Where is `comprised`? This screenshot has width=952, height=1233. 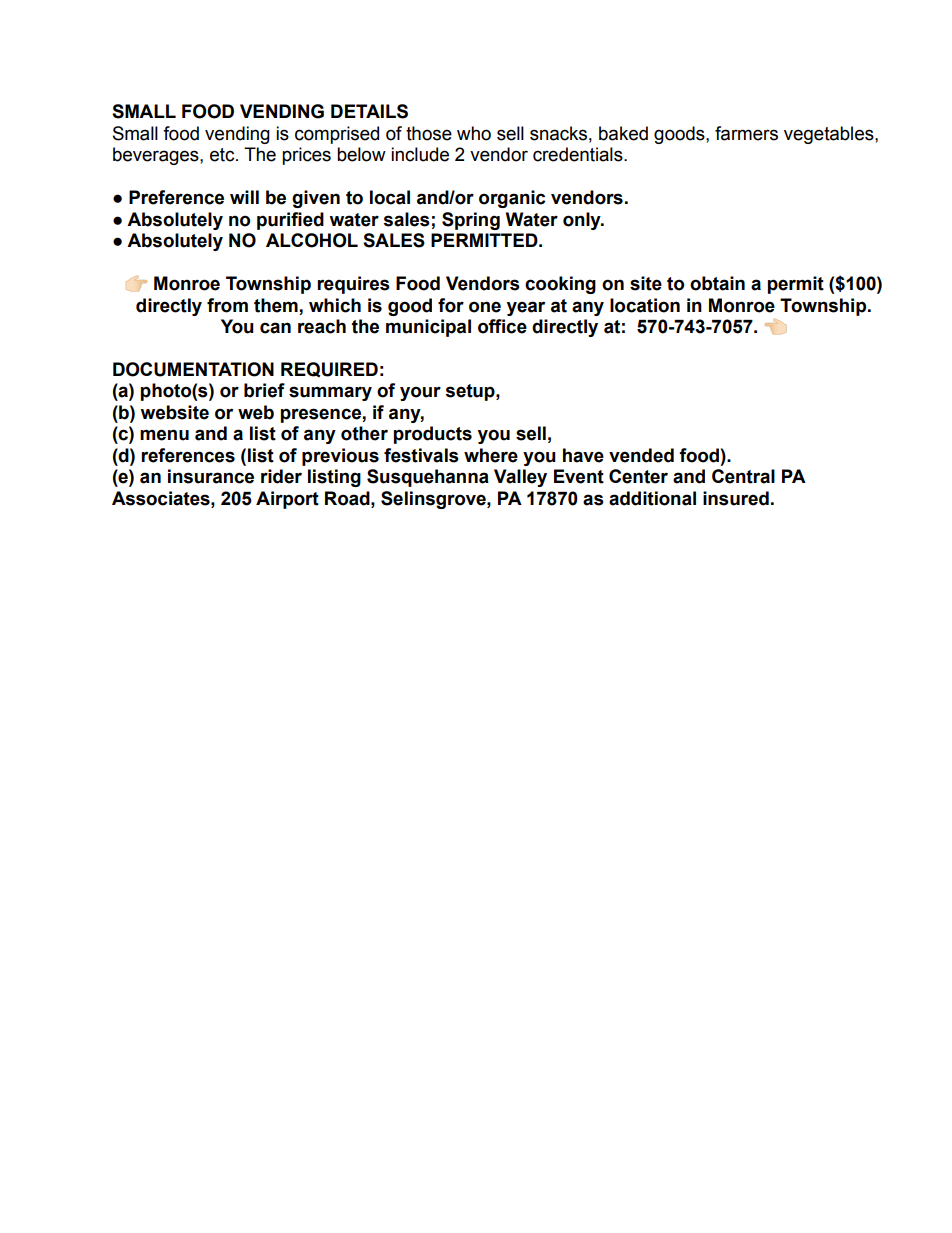 comprised is located at coordinates (337, 135).
